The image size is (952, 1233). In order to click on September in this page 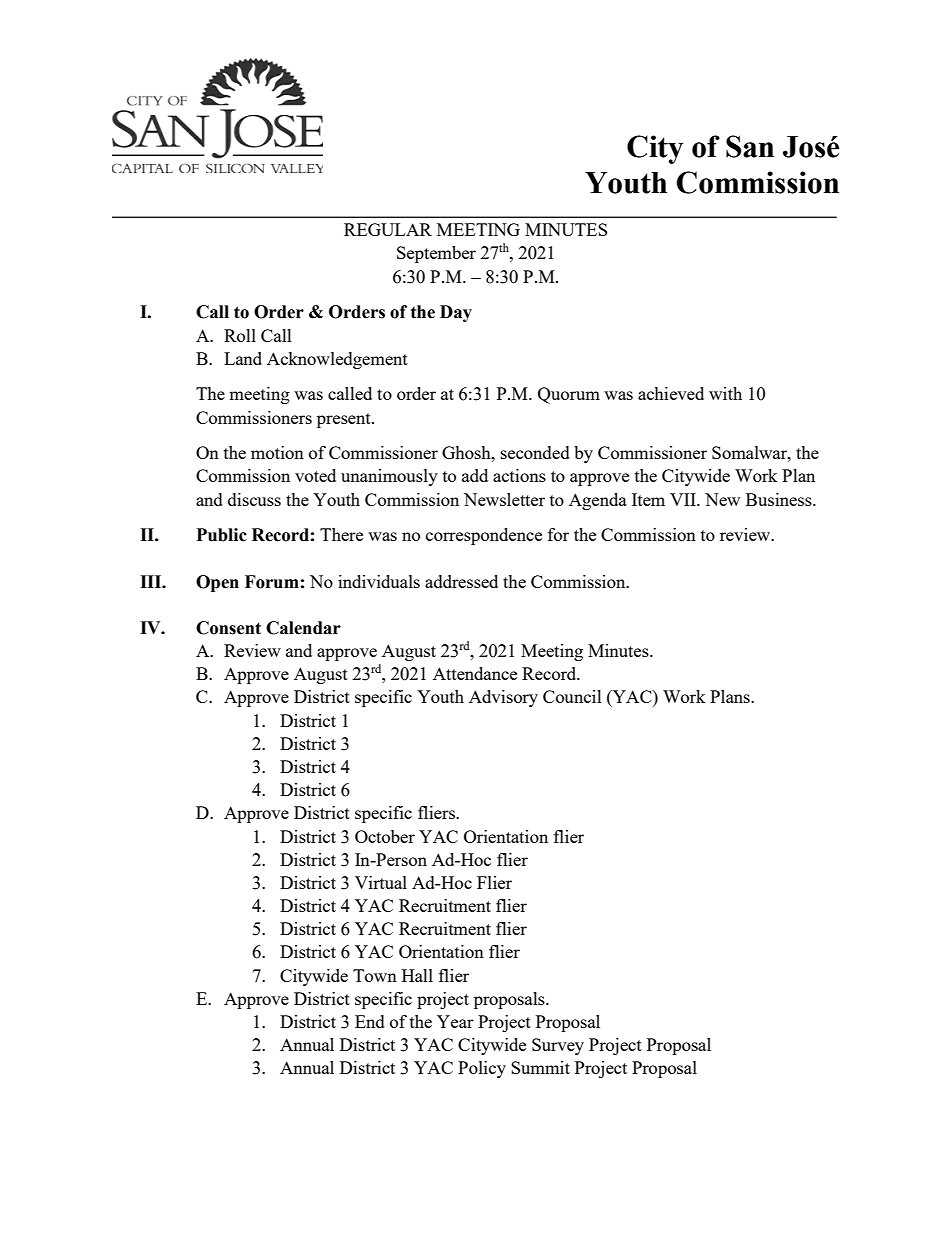, I will do `click(436, 254)`.
